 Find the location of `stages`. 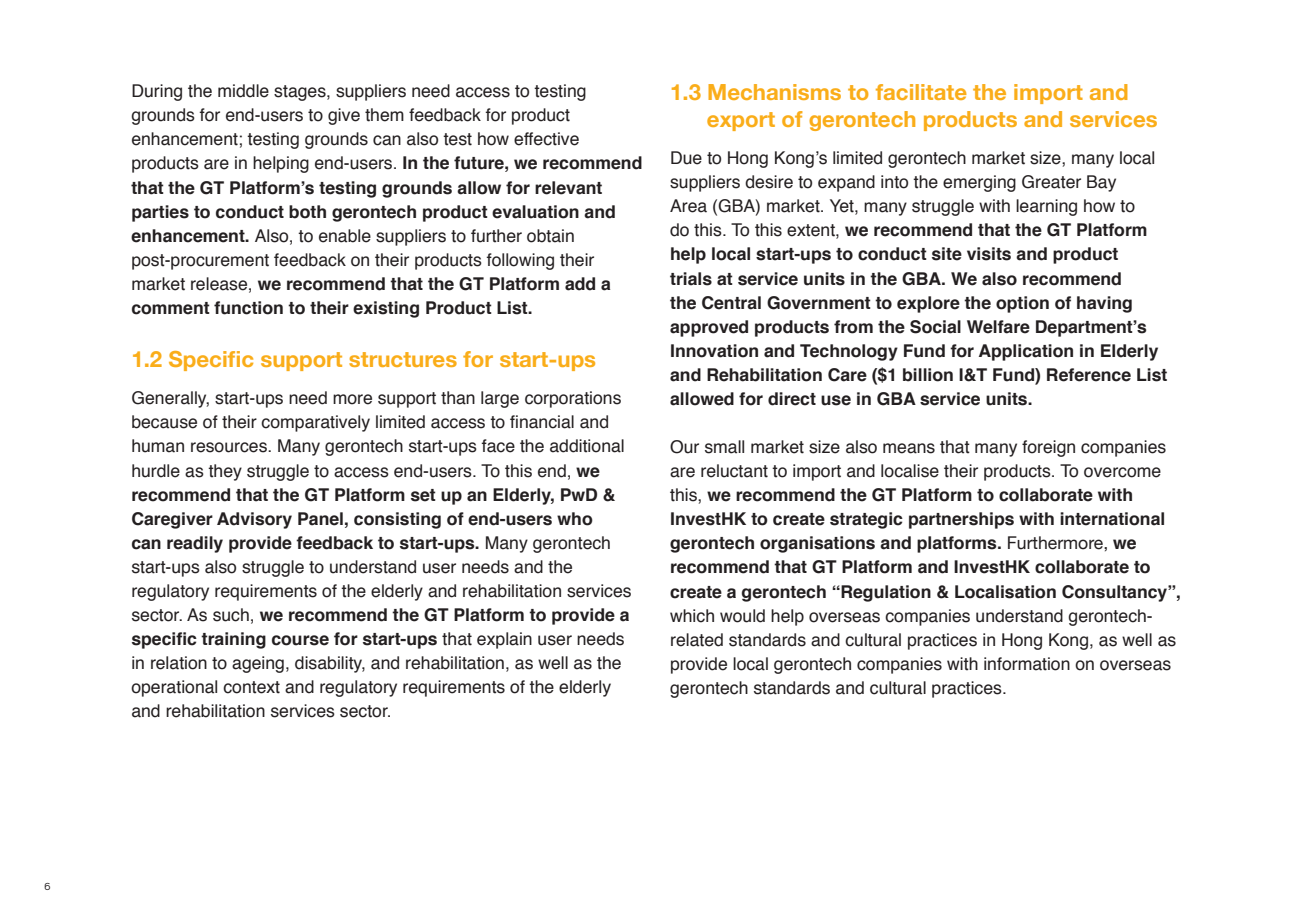

stages is located at coordinates (301, 93).
